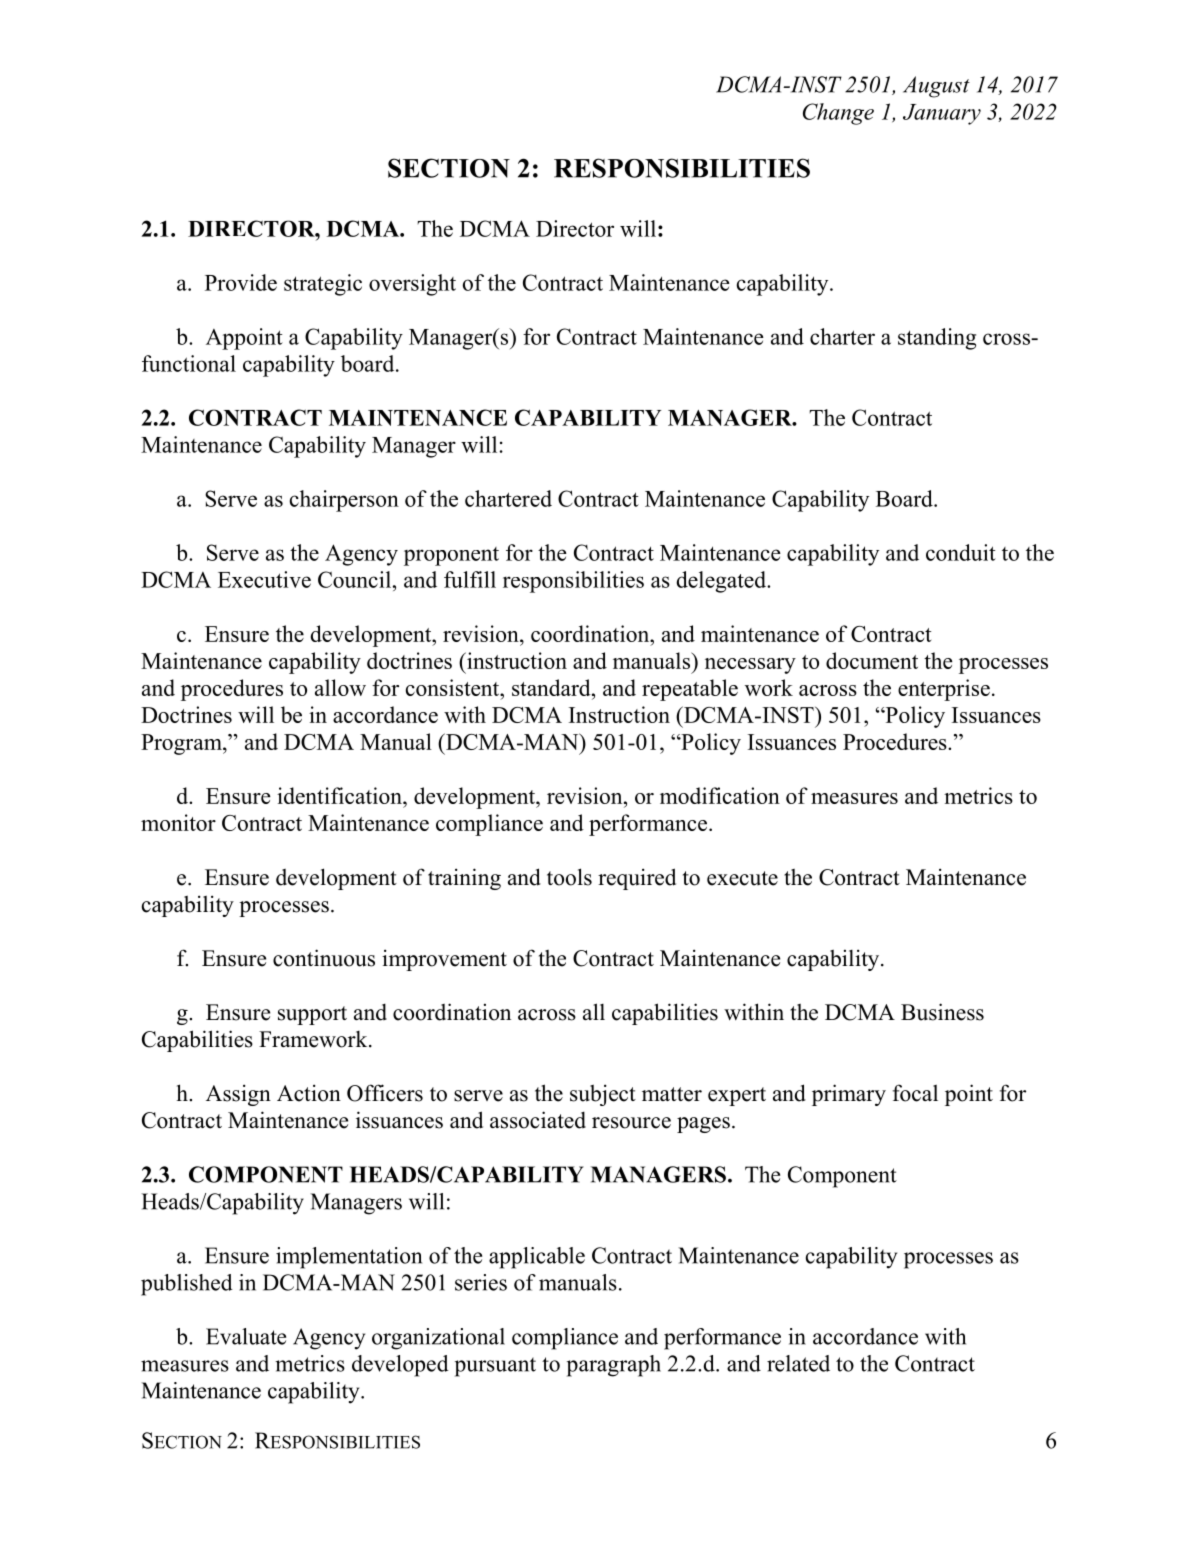 This screenshot has height=1551, width=1198. I want to click on tools, so click(569, 877).
